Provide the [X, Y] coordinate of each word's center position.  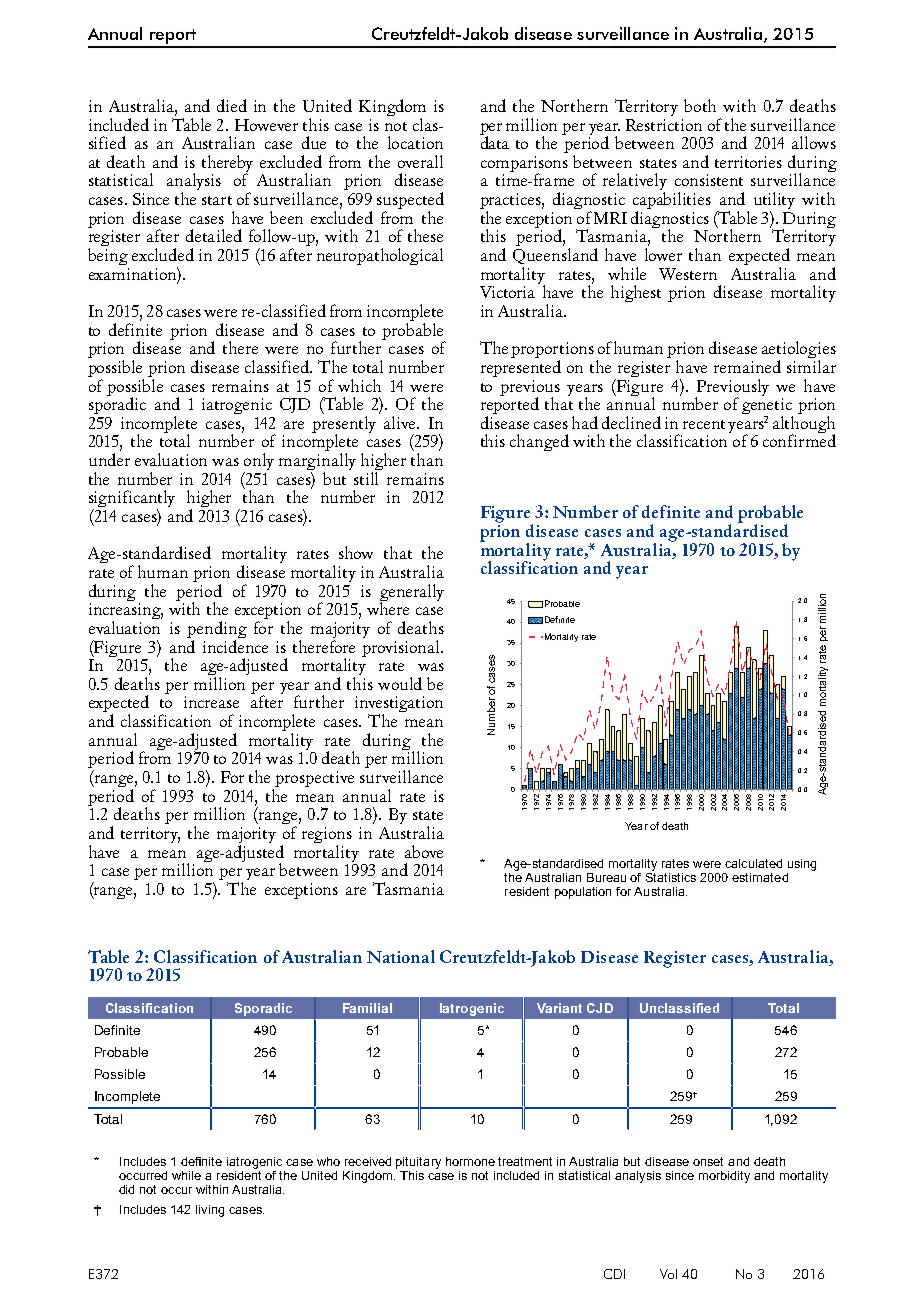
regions [327, 836]
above [424, 851]
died [232, 105]
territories [748, 162]
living [210, 1211]
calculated [753, 863]
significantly [132, 500]
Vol [668, 1274]
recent [704, 424]
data [494, 141]
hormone [470, 1161]
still [366, 478]
